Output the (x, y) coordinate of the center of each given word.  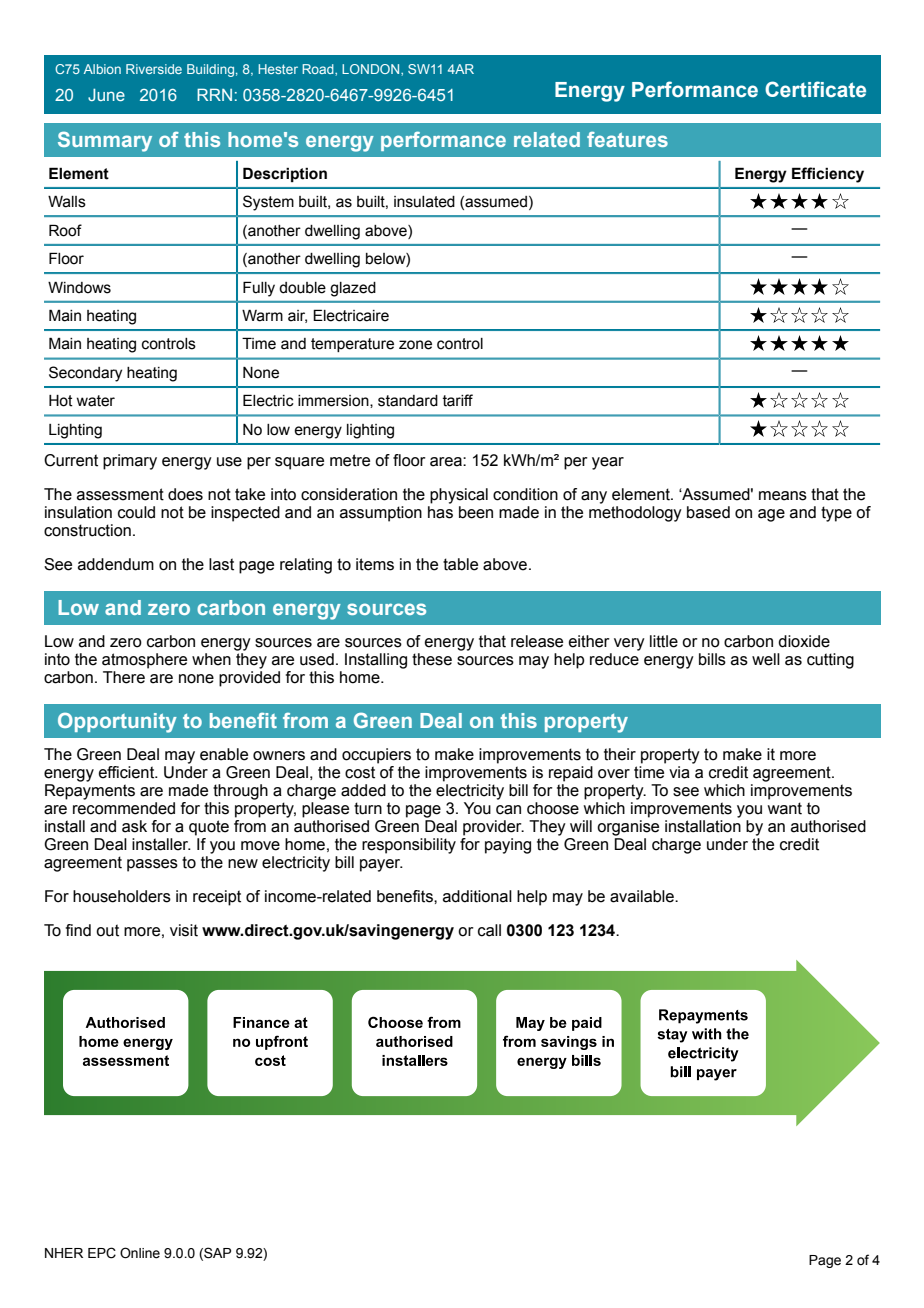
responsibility (409, 846)
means (783, 496)
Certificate (815, 89)
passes (152, 865)
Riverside (154, 69)
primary (130, 462)
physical (459, 496)
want (784, 808)
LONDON (372, 69)
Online (140, 1253)
